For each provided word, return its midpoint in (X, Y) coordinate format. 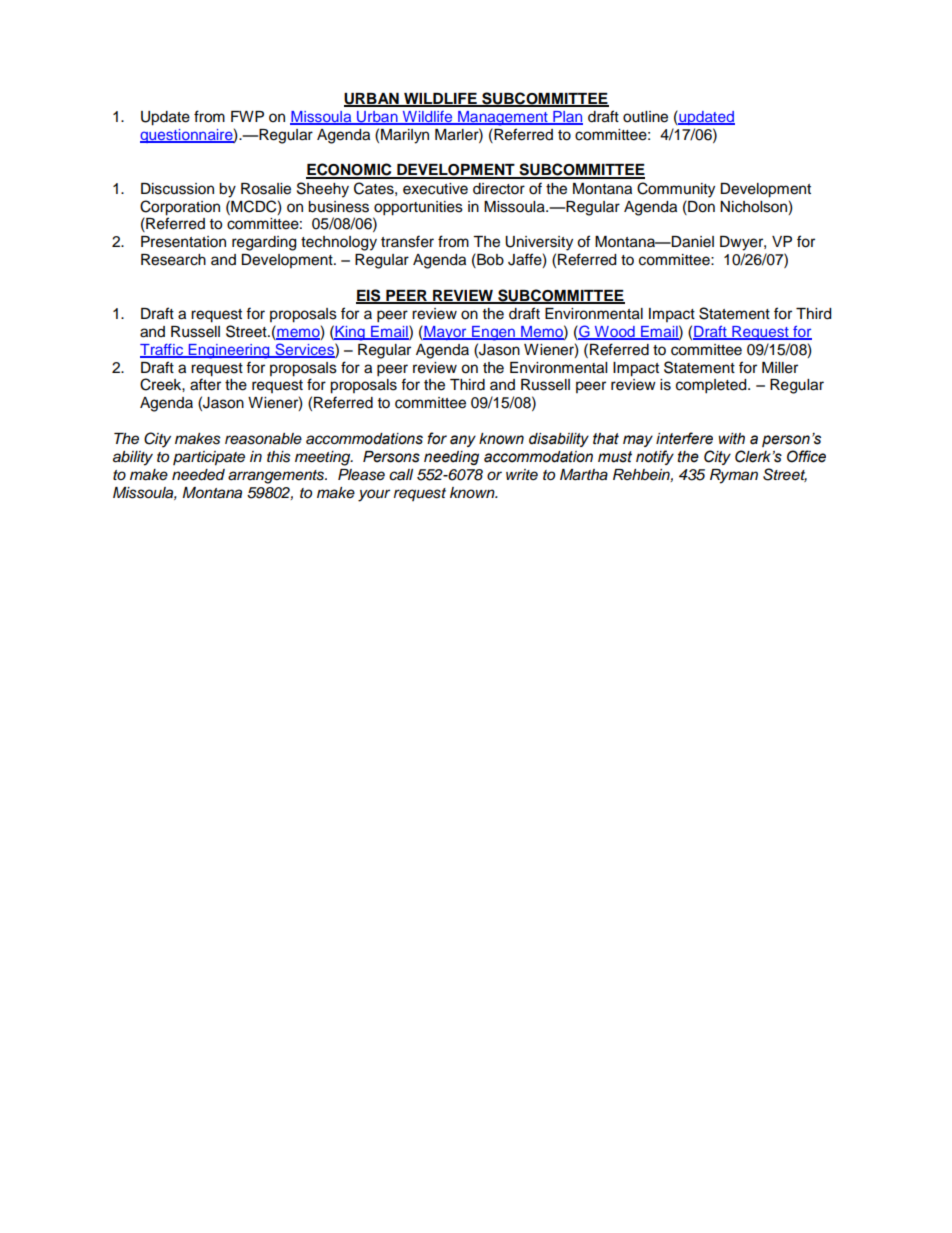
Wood (614, 333)
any (463, 441)
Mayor (445, 332)
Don (700, 206)
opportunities (418, 208)
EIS (369, 296)
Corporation (180, 208)
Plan (567, 118)
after (205, 384)
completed (712, 386)
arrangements (277, 477)
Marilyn (405, 136)
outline (645, 117)
